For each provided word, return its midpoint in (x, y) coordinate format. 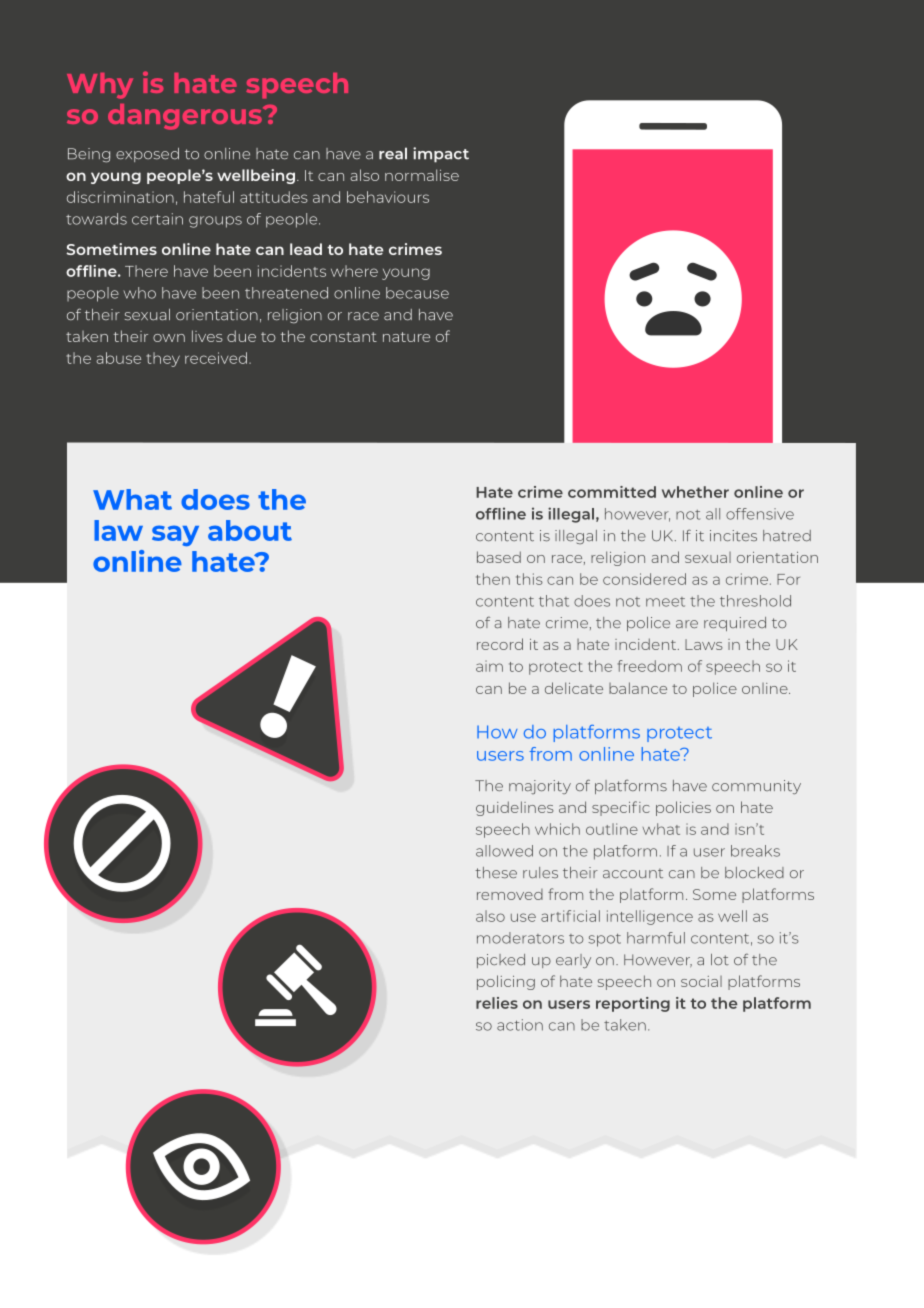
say (175, 535)
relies (497, 1003)
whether (695, 492)
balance (638, 688)
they (163, 359)
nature (406, 337)
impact (441, 155)
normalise (422, 175)
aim (489, 666)
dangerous (186, 117)
